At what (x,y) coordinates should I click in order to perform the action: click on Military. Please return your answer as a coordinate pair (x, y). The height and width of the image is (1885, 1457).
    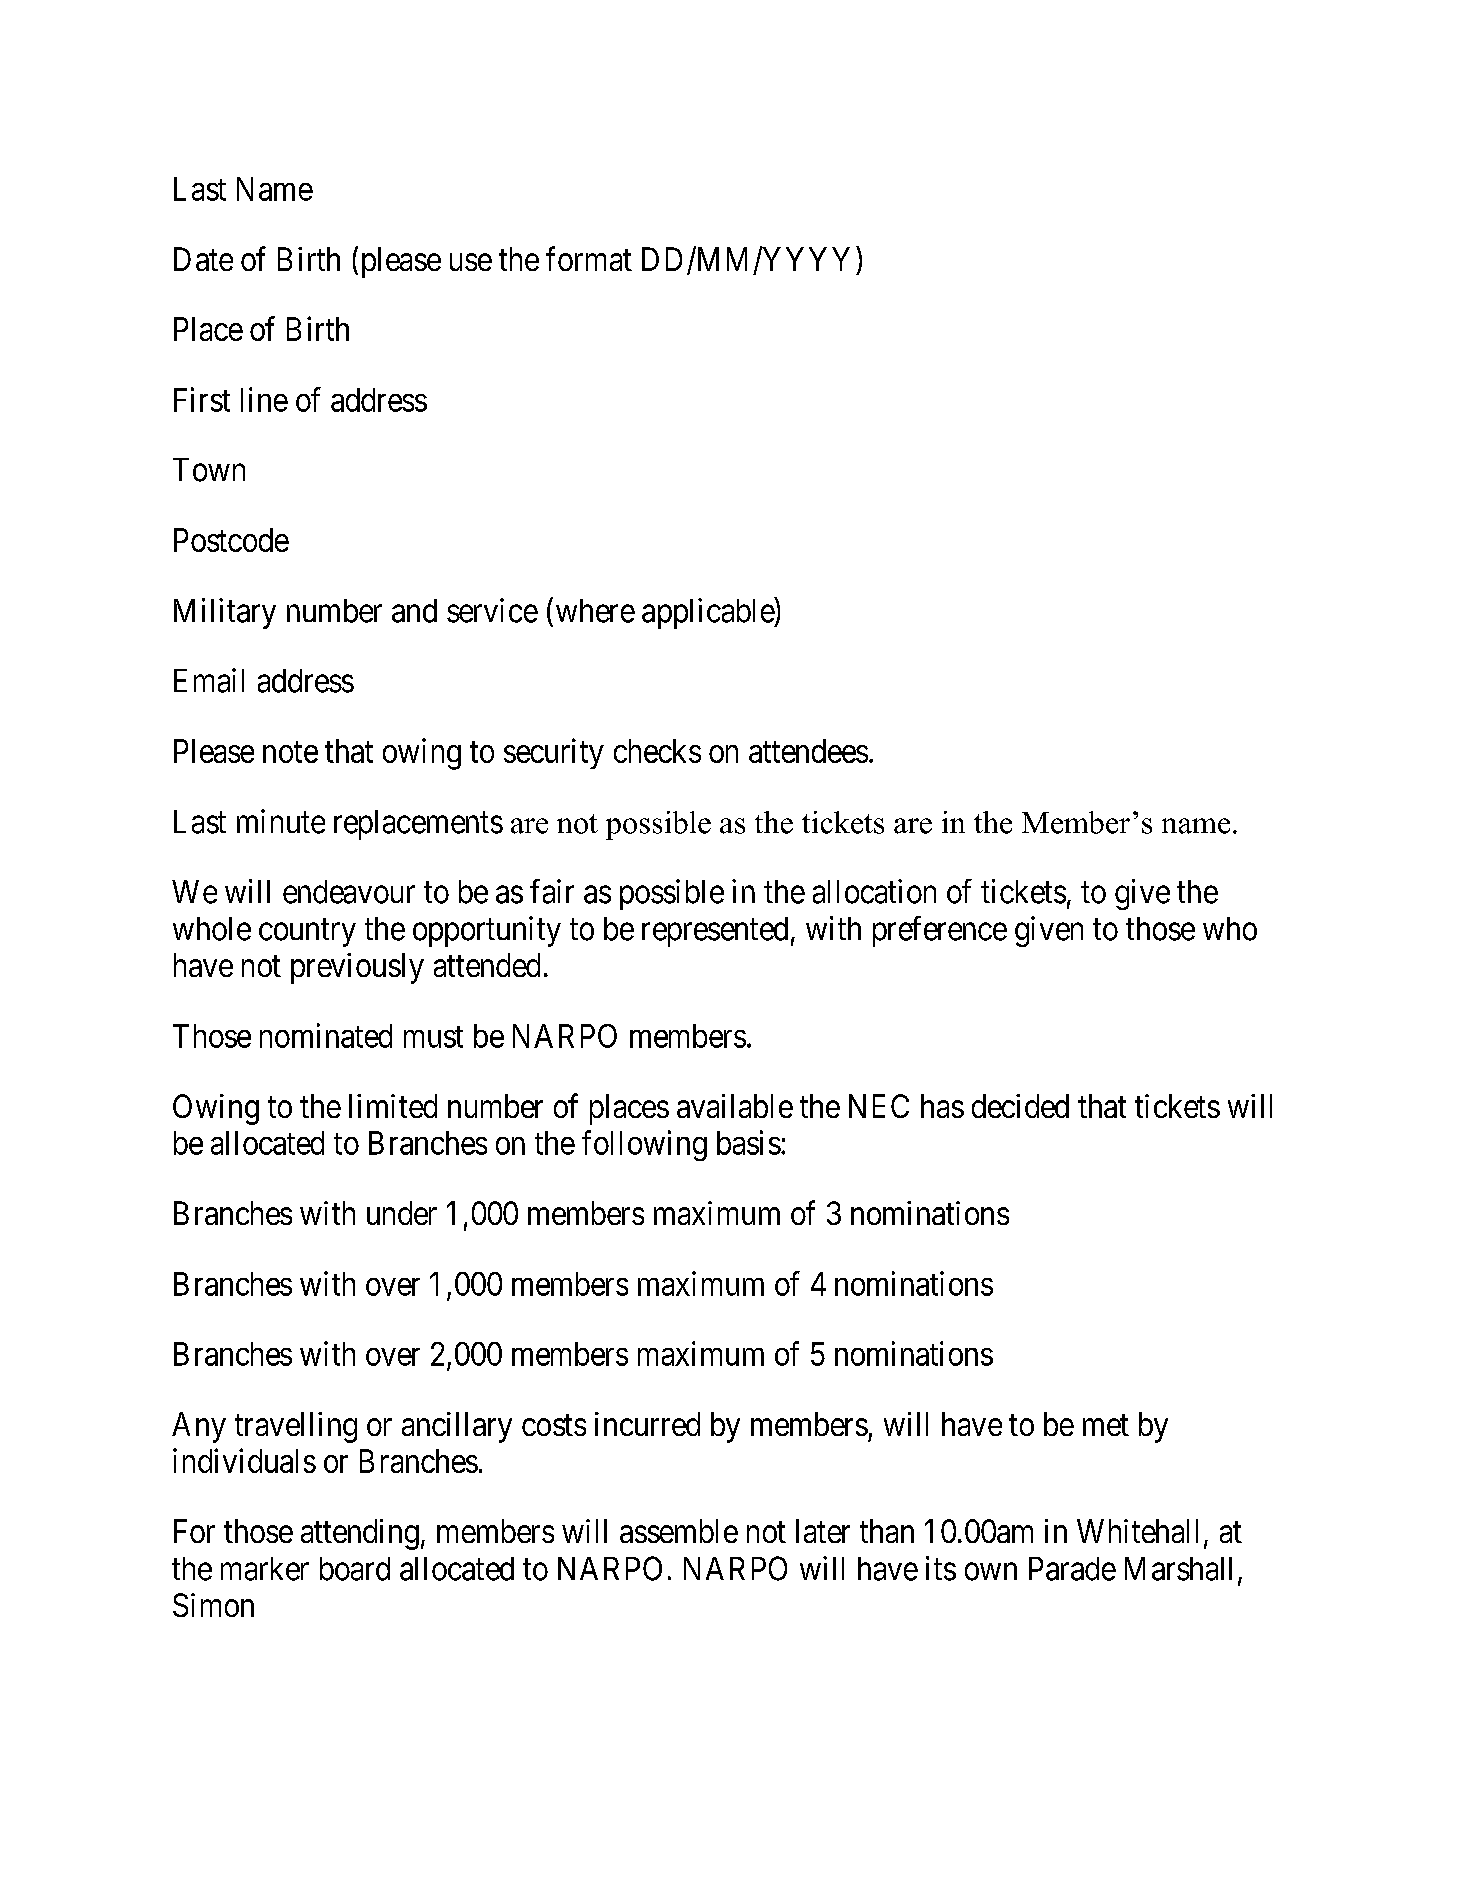
    Looking at the image, I should click on (225, 613).
